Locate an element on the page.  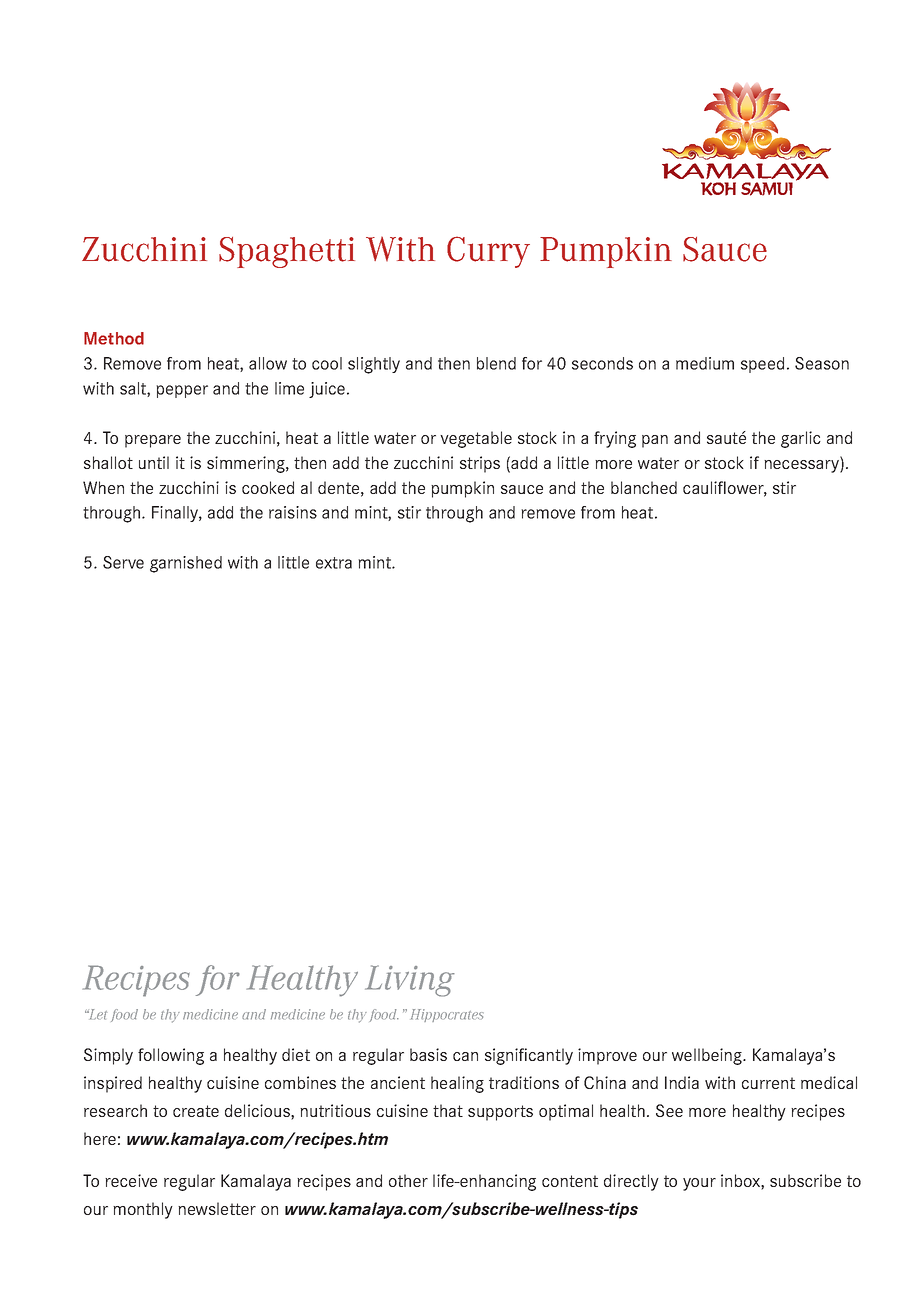
garnished is located at coordinates (186, 564).
